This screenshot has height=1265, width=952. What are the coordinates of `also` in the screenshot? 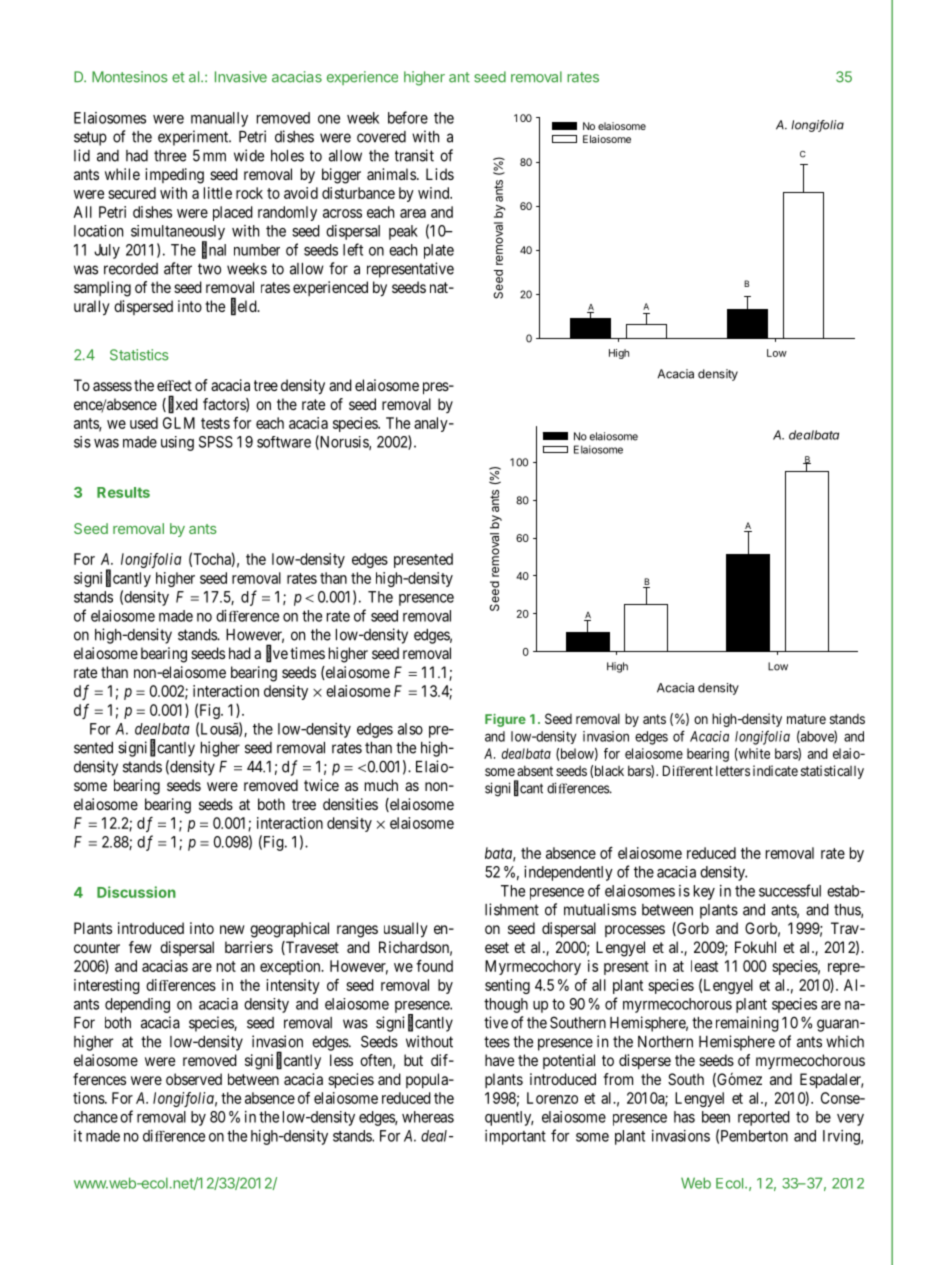 It's located at (410, 729).
